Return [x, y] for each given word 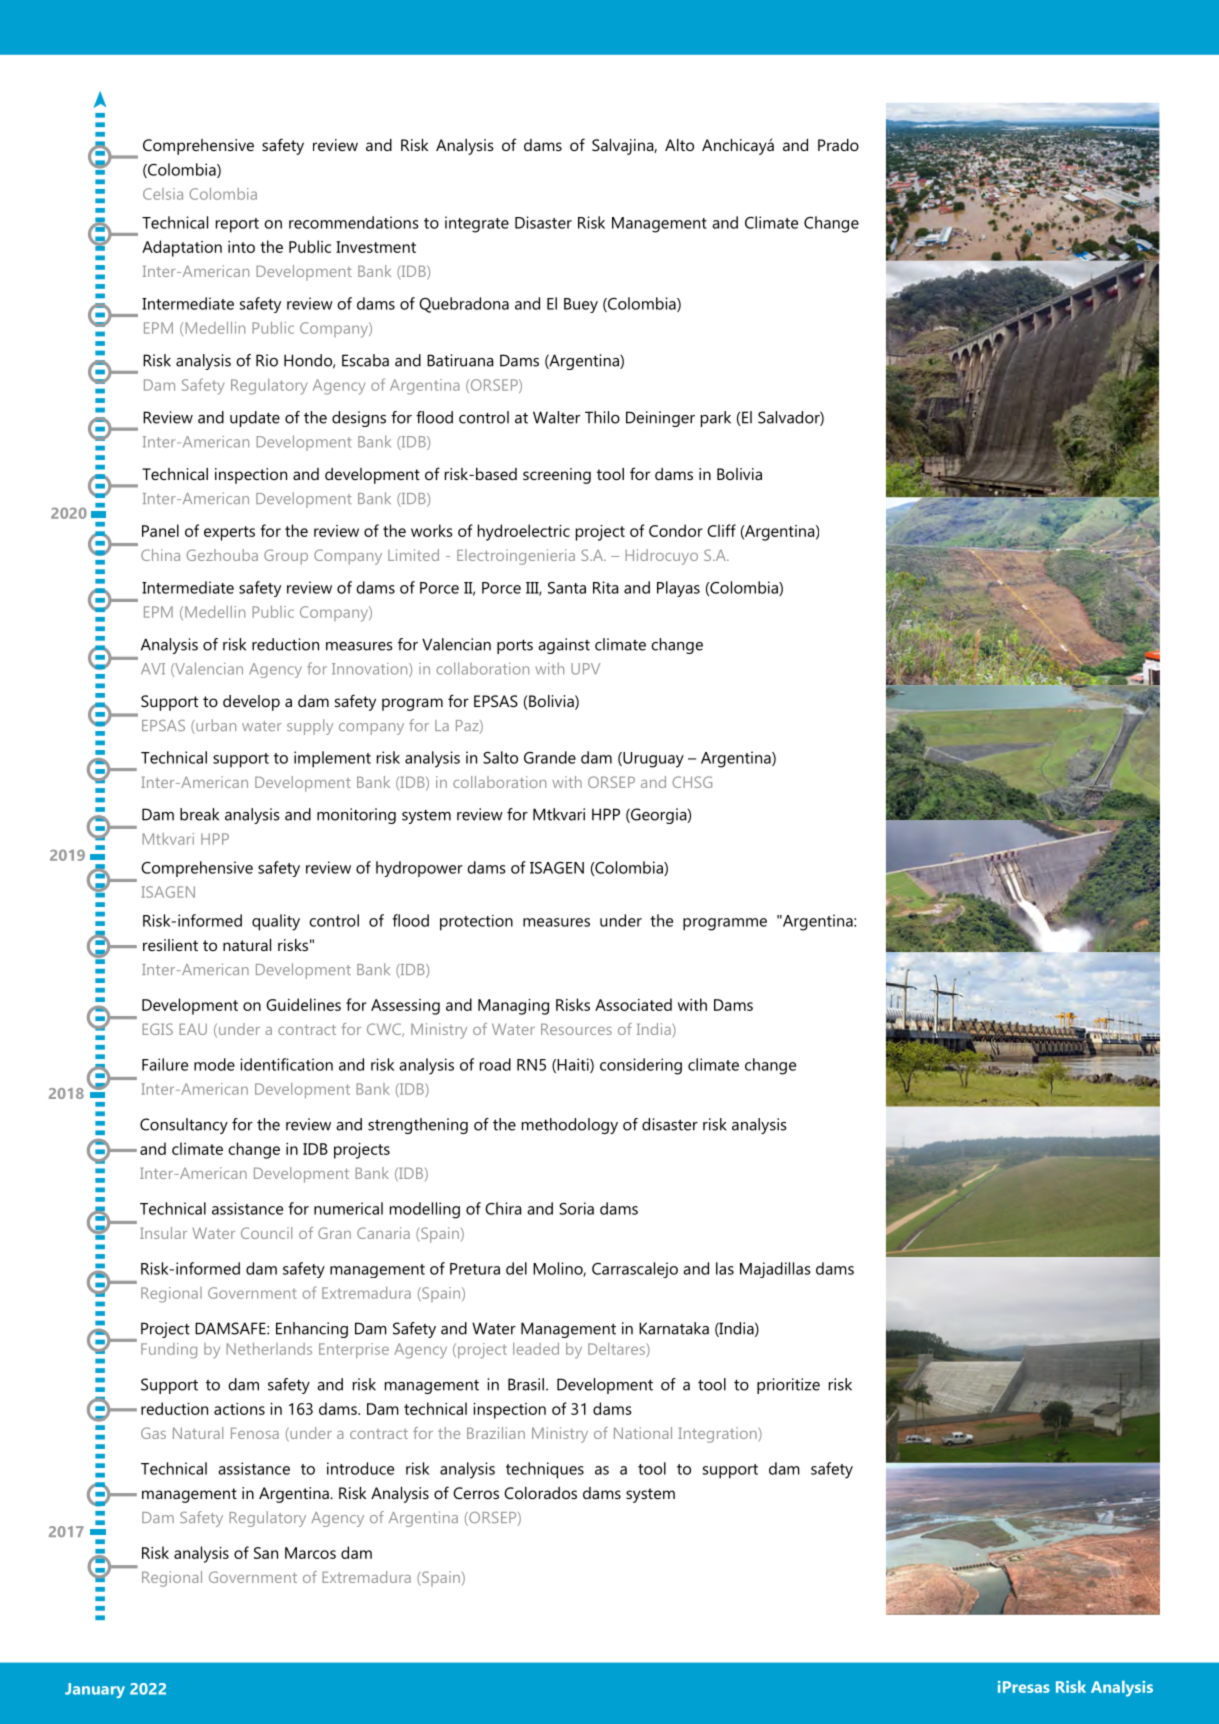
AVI [153, 669]
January [95, 1690]
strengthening [418, 1126]
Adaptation [182, 248]
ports [515, 647]
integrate [477, 224]
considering [641, 1066]
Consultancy [184, 1126]
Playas [678, 589]
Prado [838, 145]
